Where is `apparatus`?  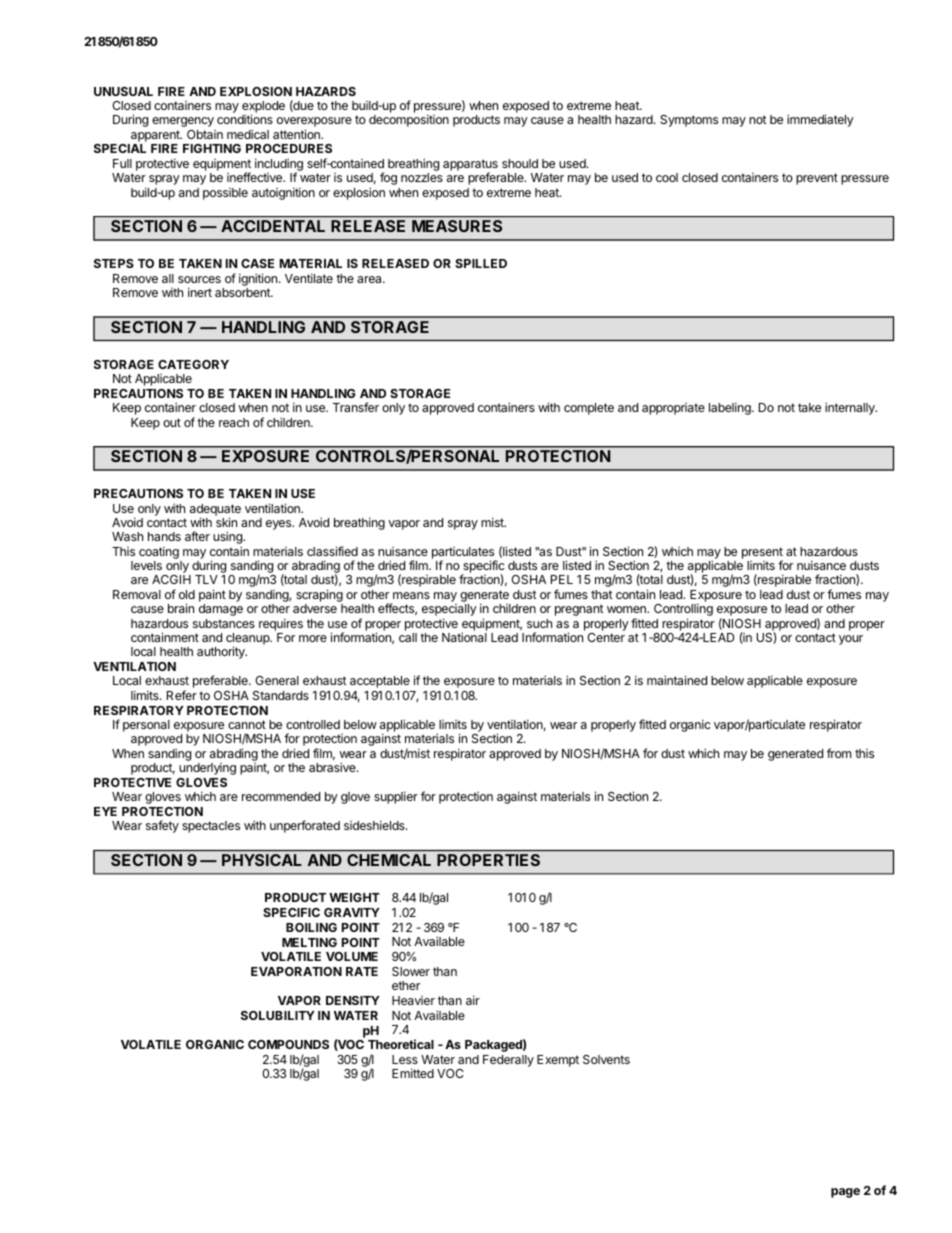
apparatus is located at coordinates (470, 166).
